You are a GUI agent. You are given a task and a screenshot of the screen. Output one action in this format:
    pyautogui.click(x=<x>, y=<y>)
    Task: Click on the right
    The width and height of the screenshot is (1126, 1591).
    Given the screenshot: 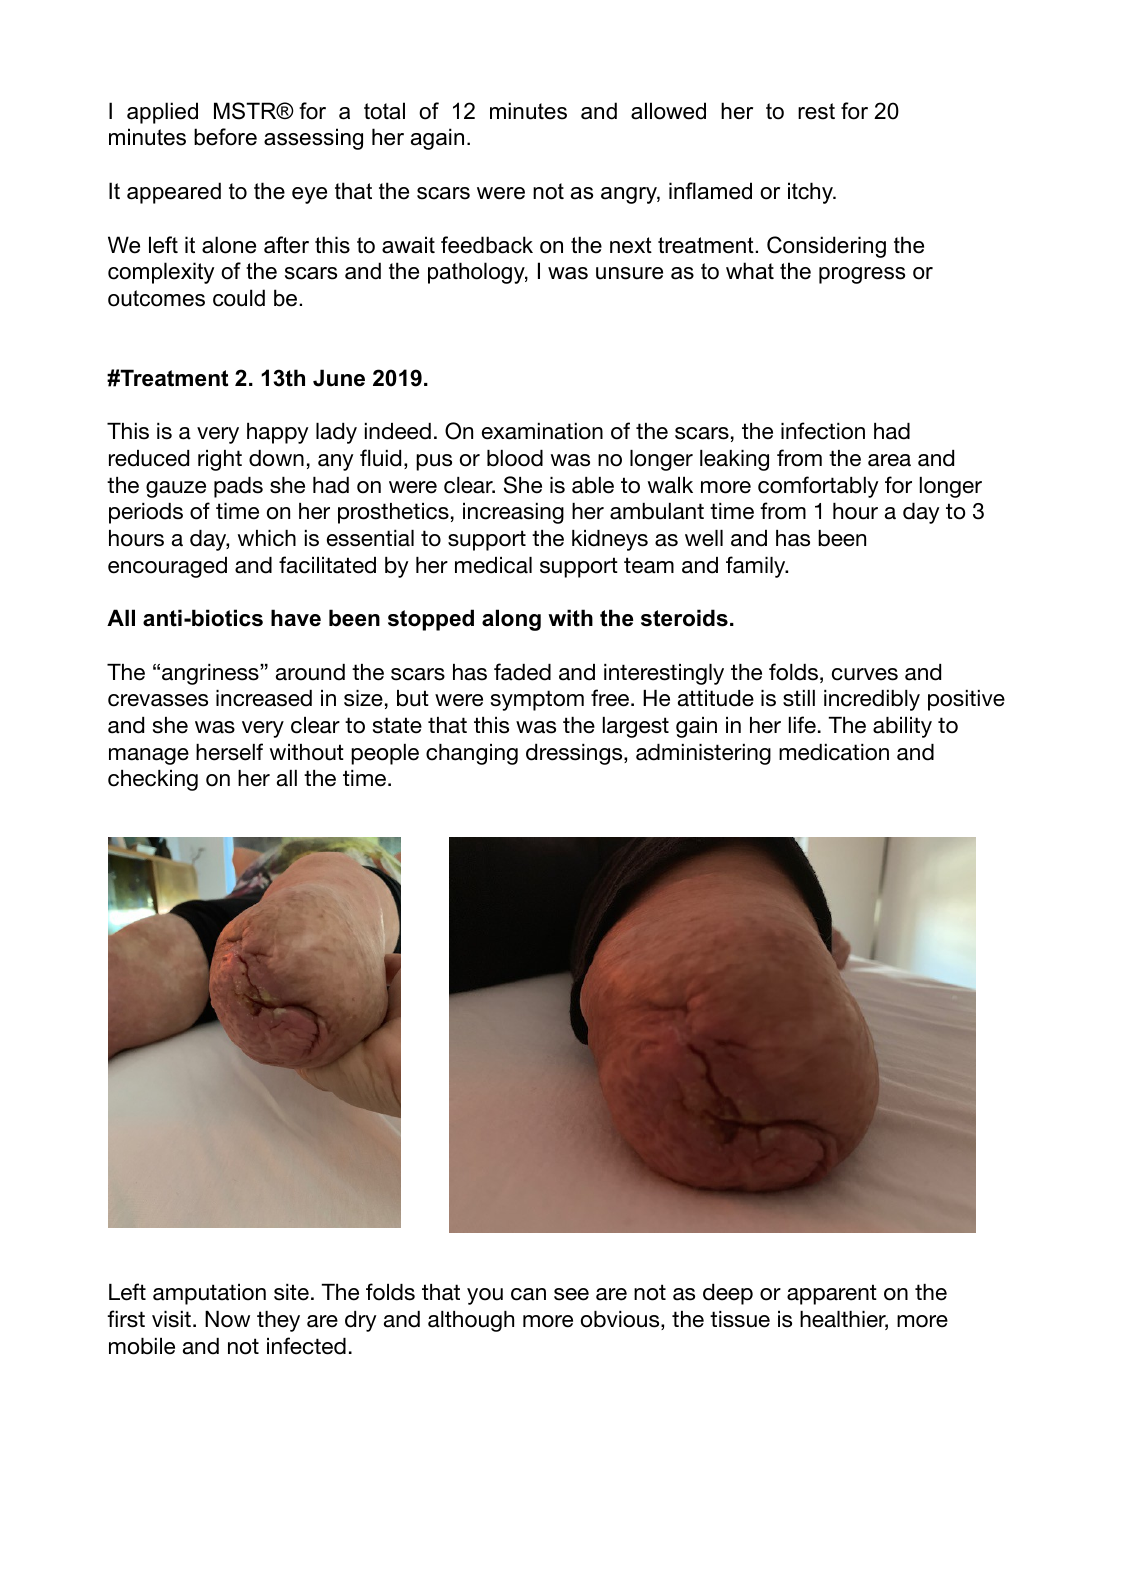 What is the action you would take?
    pyautogui.click(x=220, y=460)
